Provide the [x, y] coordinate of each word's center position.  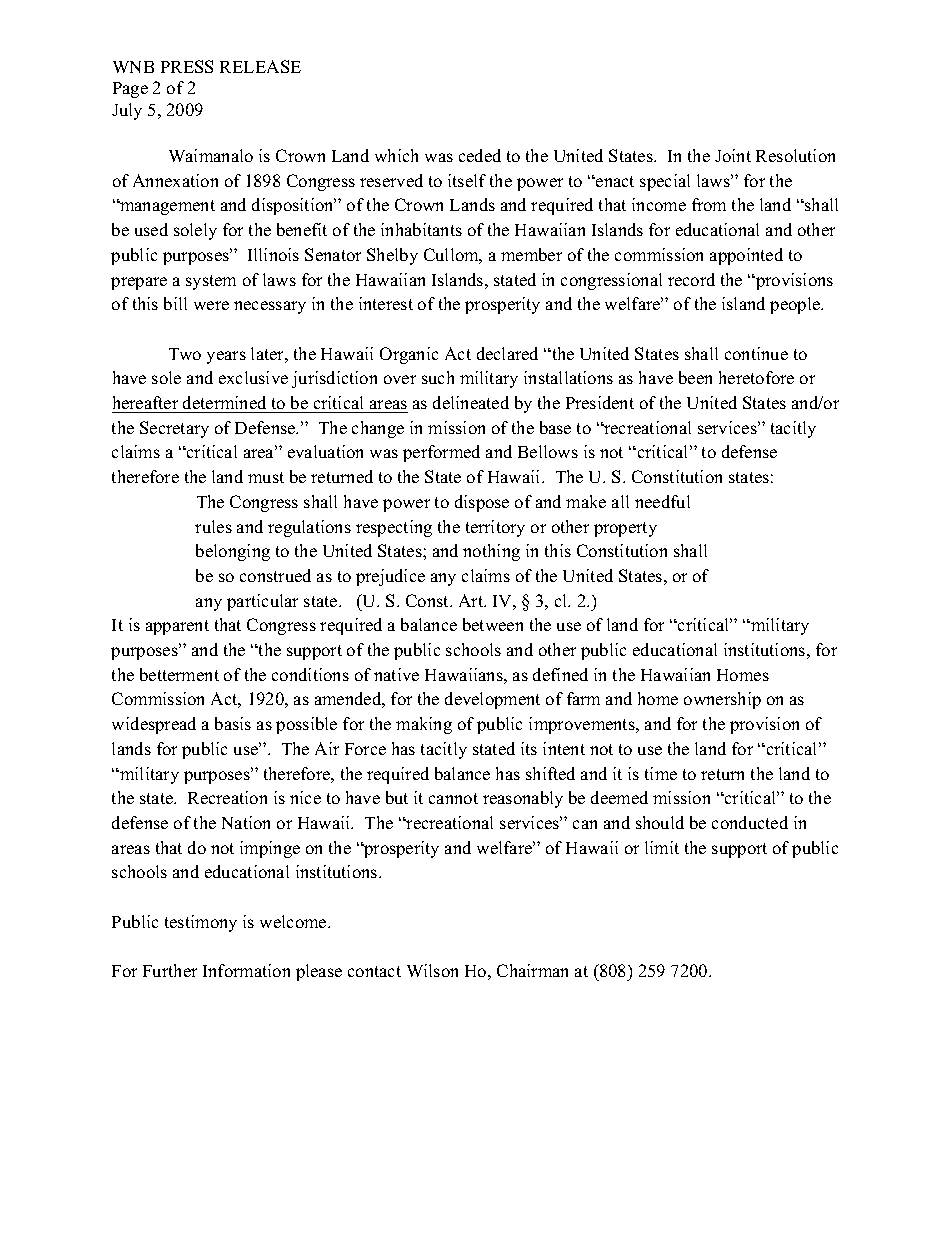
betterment [179, 674]
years [226, 357]
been [695, 377]
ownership [722, 700]
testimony [201, 923]
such [438, 377]
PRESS [187, 66]
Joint [733, 155]
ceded [480, 155]
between [493, 624]
